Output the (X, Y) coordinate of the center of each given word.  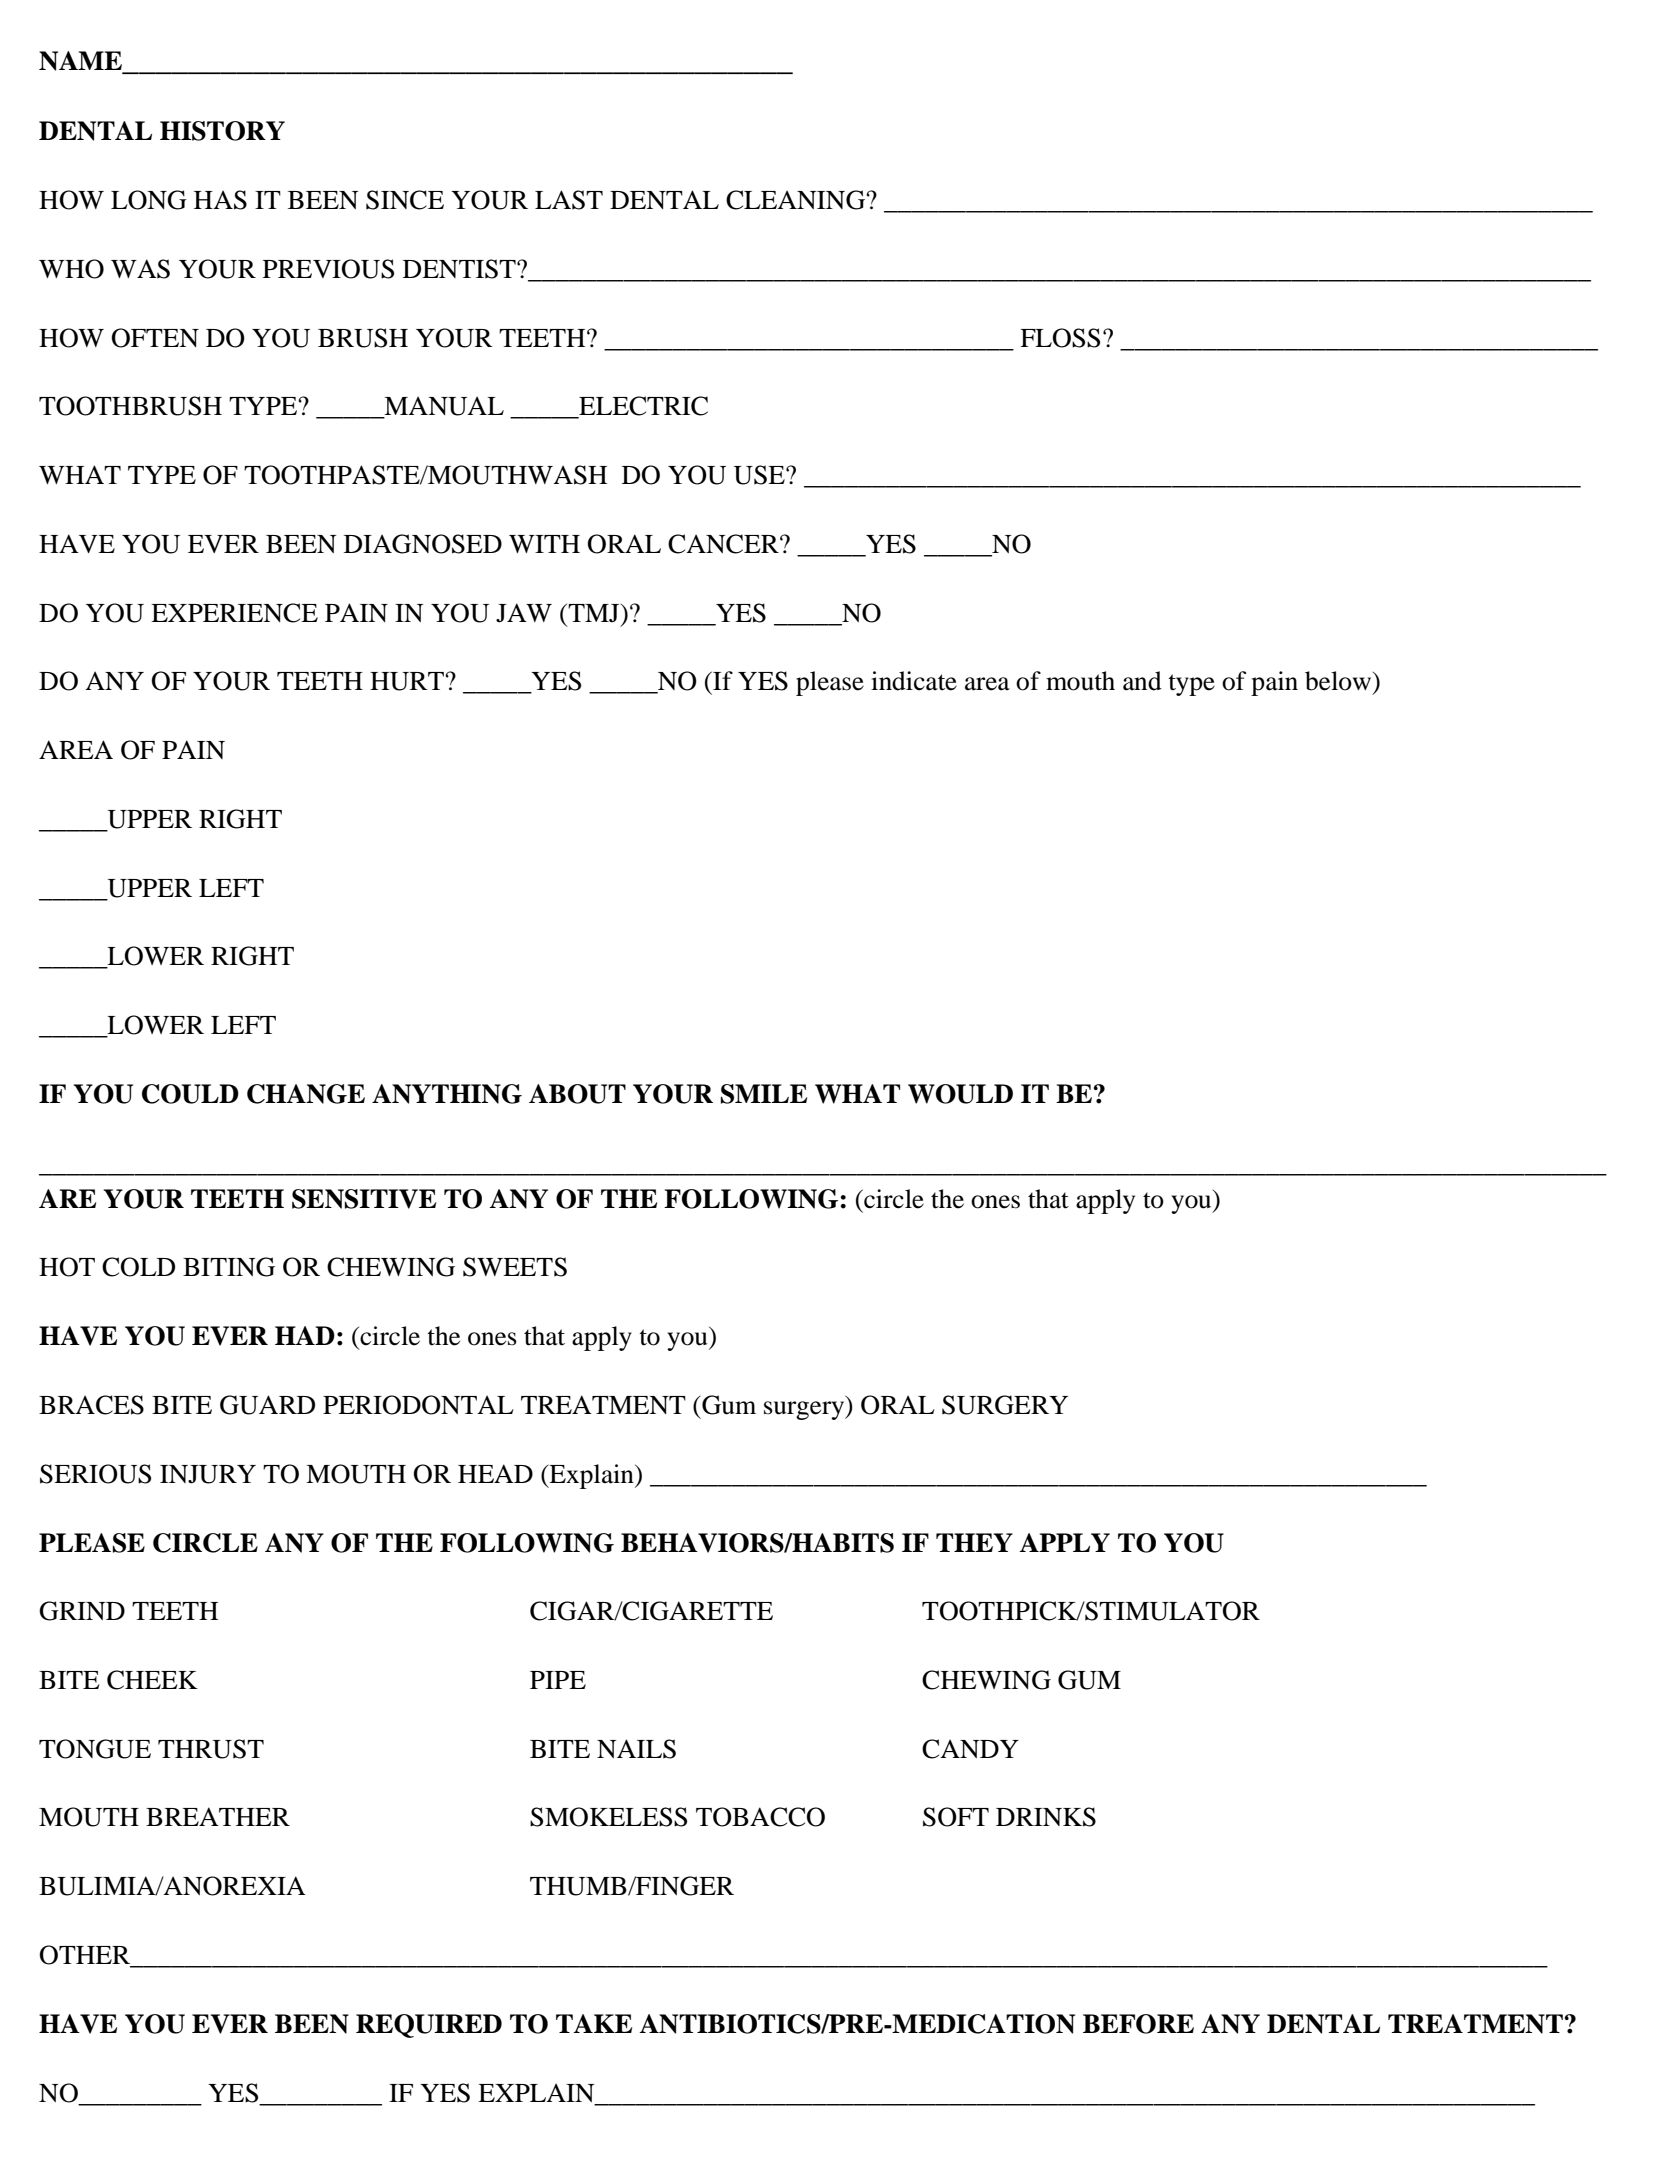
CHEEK (152, 1680)
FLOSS (1060, 338)
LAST (569, 200)
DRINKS (1046, 1817)
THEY (974, 1542)
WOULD (960, 1094)
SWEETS (515, 1267)
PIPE (558, 1680)
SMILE (764, 1094)
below (1339, 681)
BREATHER (218, 1816)
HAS (220, 200)
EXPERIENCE (234, 613)
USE (760, 475)
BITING (229, 1267)
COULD (190, 1094)
